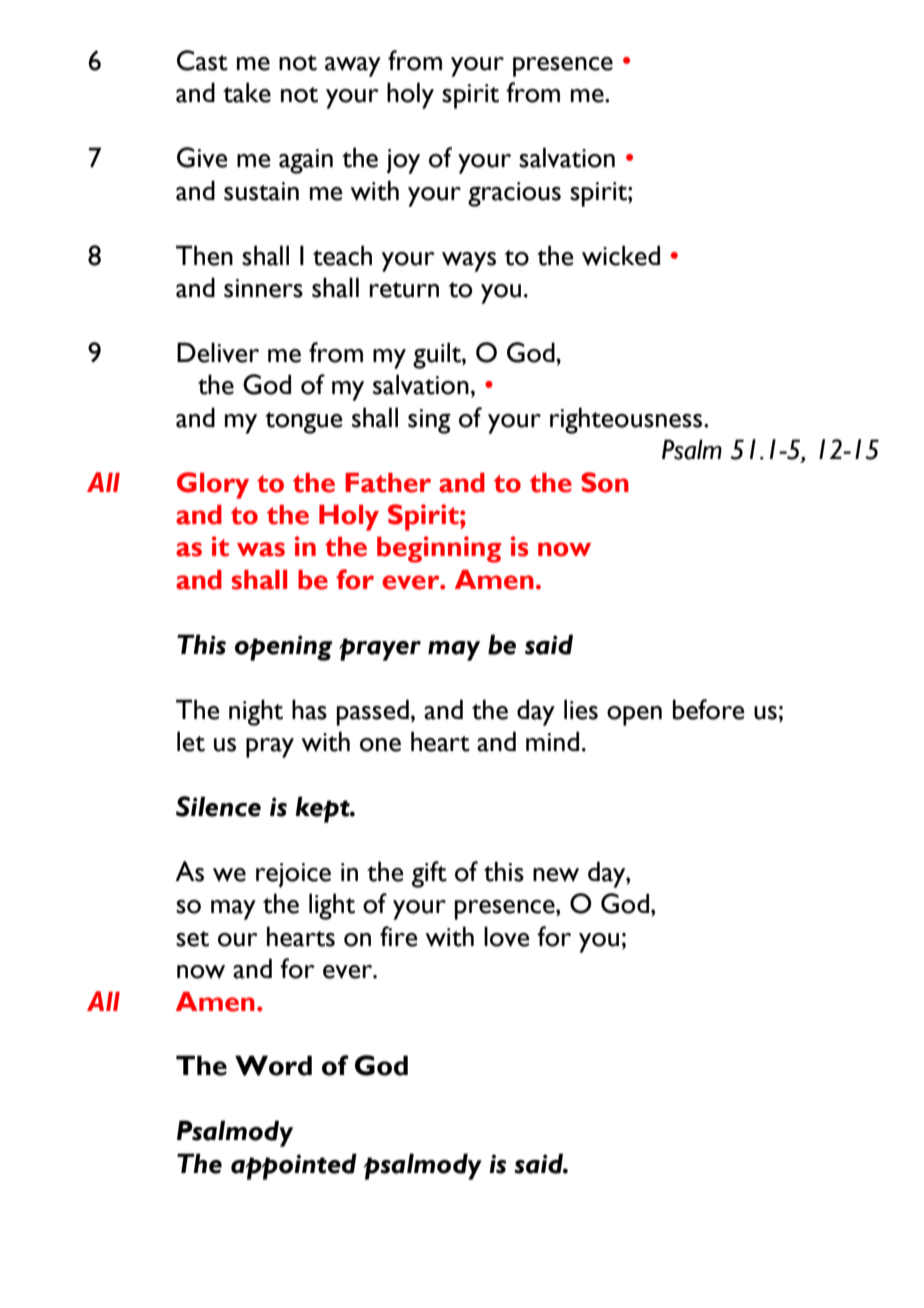 This screenshot has width=924, height=1308. What do you see at coordinates (273, 1065) in the screenshot?
I see `Word` at bounding box center [273, 1065].
